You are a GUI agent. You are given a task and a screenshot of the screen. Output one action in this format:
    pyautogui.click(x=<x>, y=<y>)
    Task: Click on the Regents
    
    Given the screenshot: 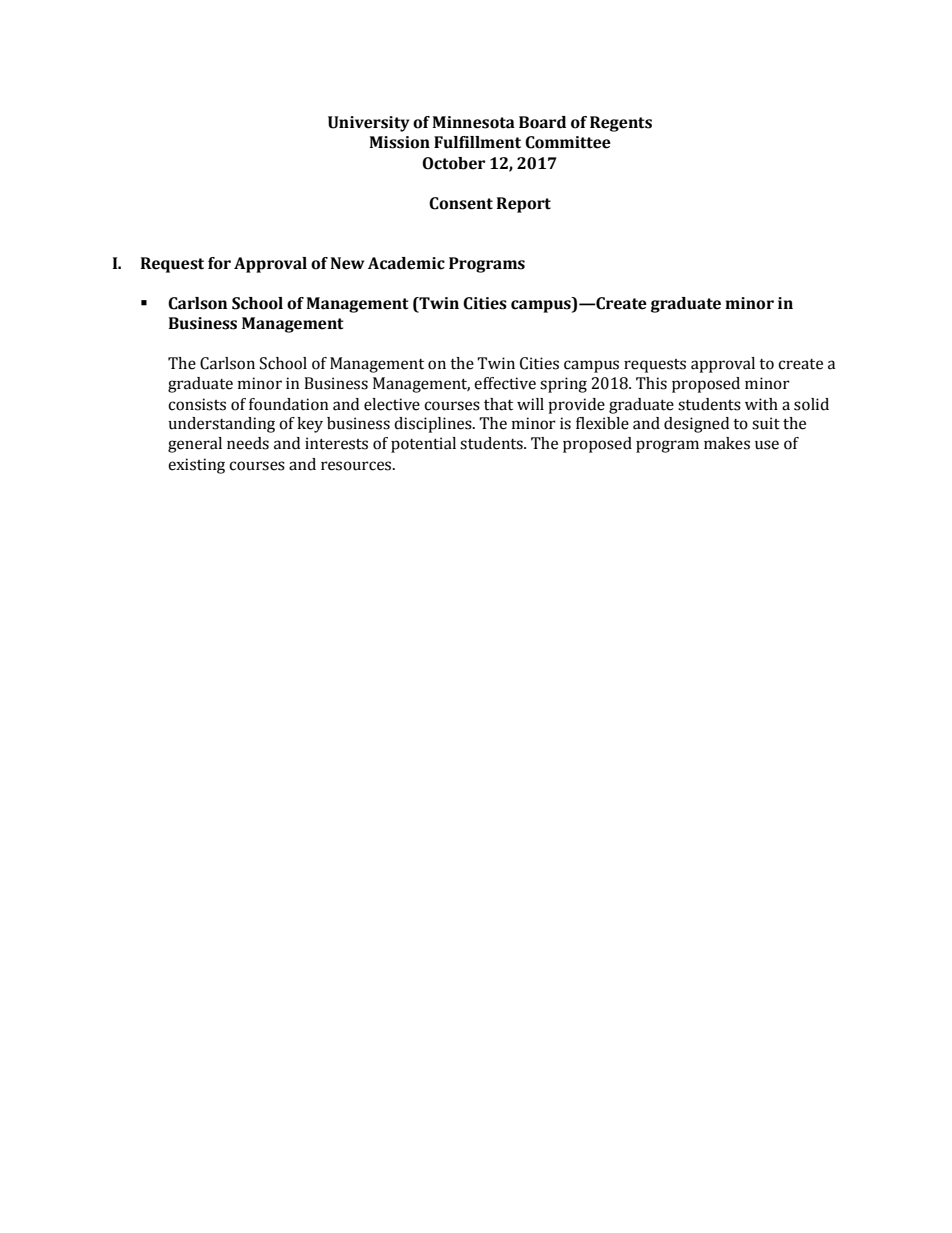 What is the action you would take?
    pyautogui.click(x=621, y=124)
